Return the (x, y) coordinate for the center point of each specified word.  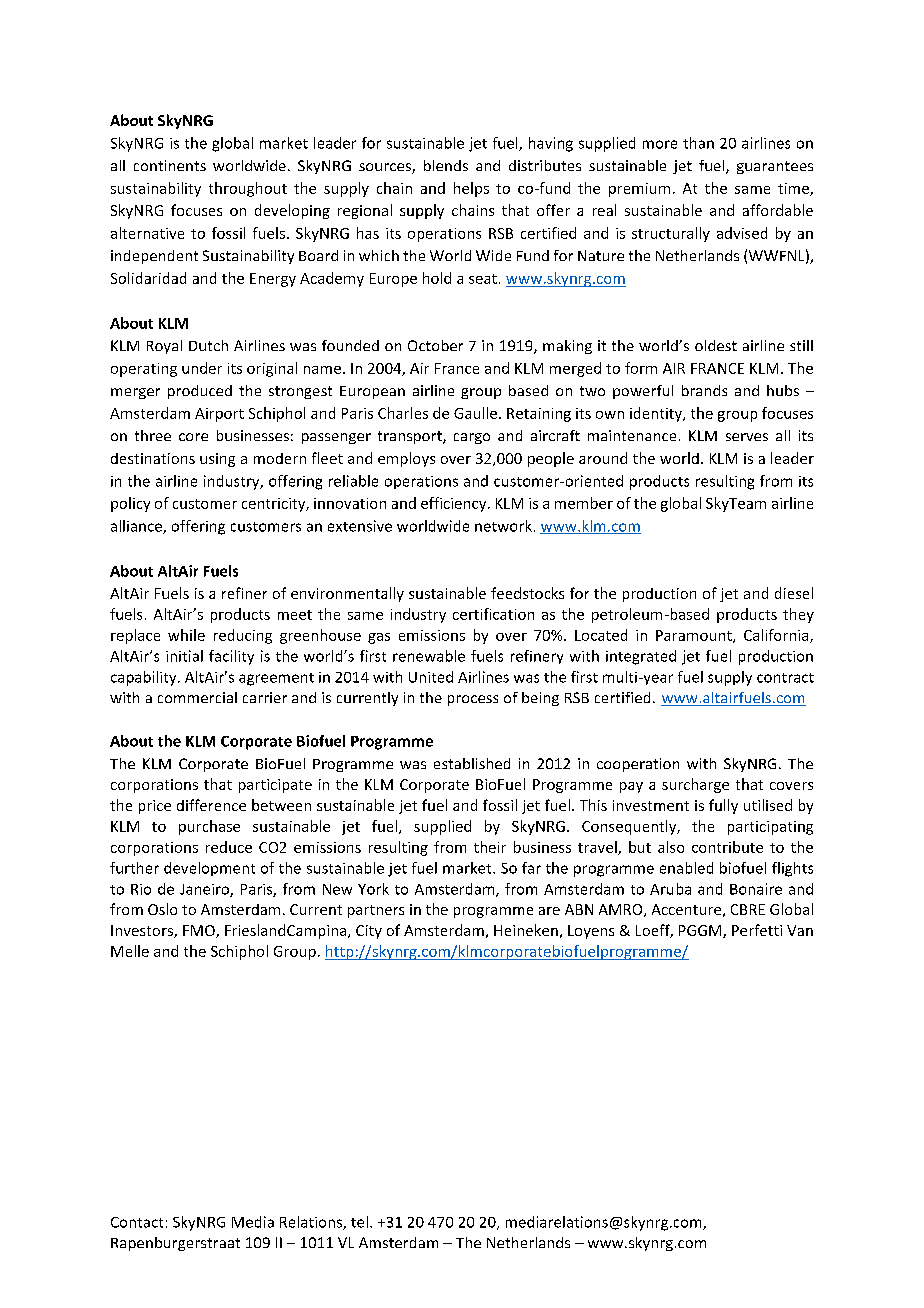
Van (800, 930)
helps (471, 189)
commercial (197, 697)
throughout (248, 189)
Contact (137, 1222)
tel (359, 1222)
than (698, 143)
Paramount (695, 636)
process (473, 700)
